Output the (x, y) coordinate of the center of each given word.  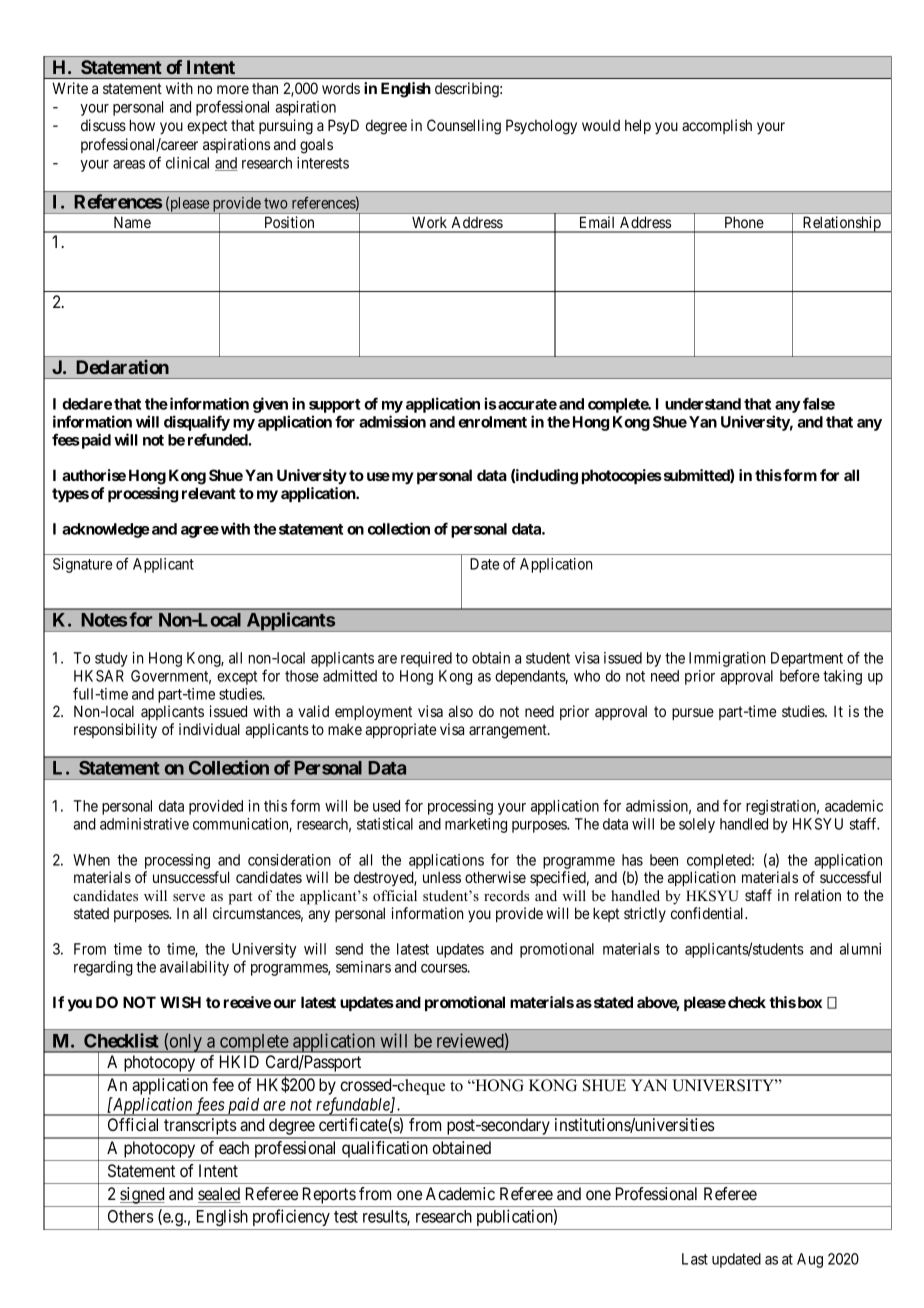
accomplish (717, 126)
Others (131, 1216)
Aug (810, 1260)
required (426, 659)
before (800, 675)
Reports (329, 1195)
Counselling (464, 127)
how (142, 125)
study (111, 659)
